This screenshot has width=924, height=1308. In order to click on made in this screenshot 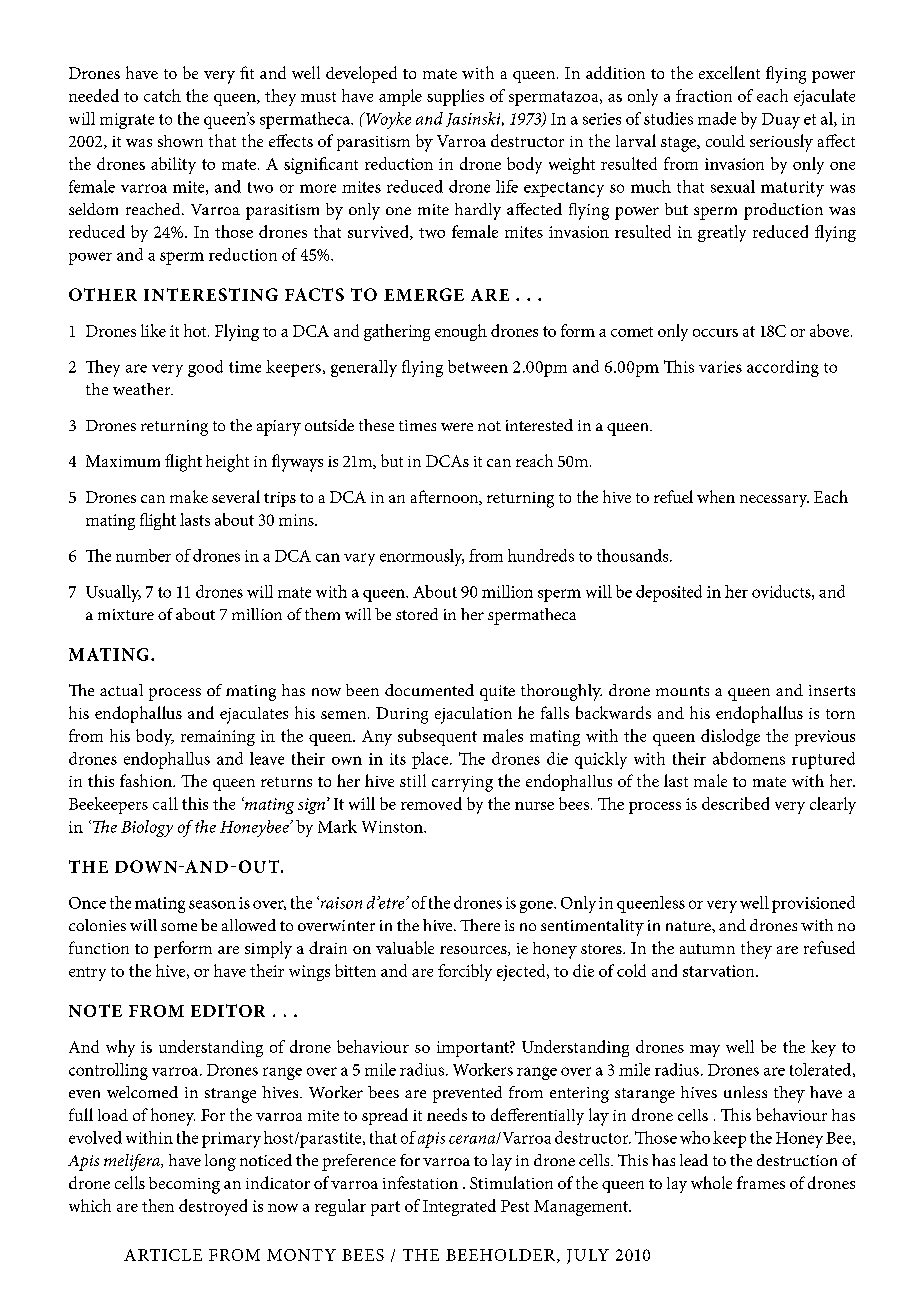, I will do `click(717, 118)`.
